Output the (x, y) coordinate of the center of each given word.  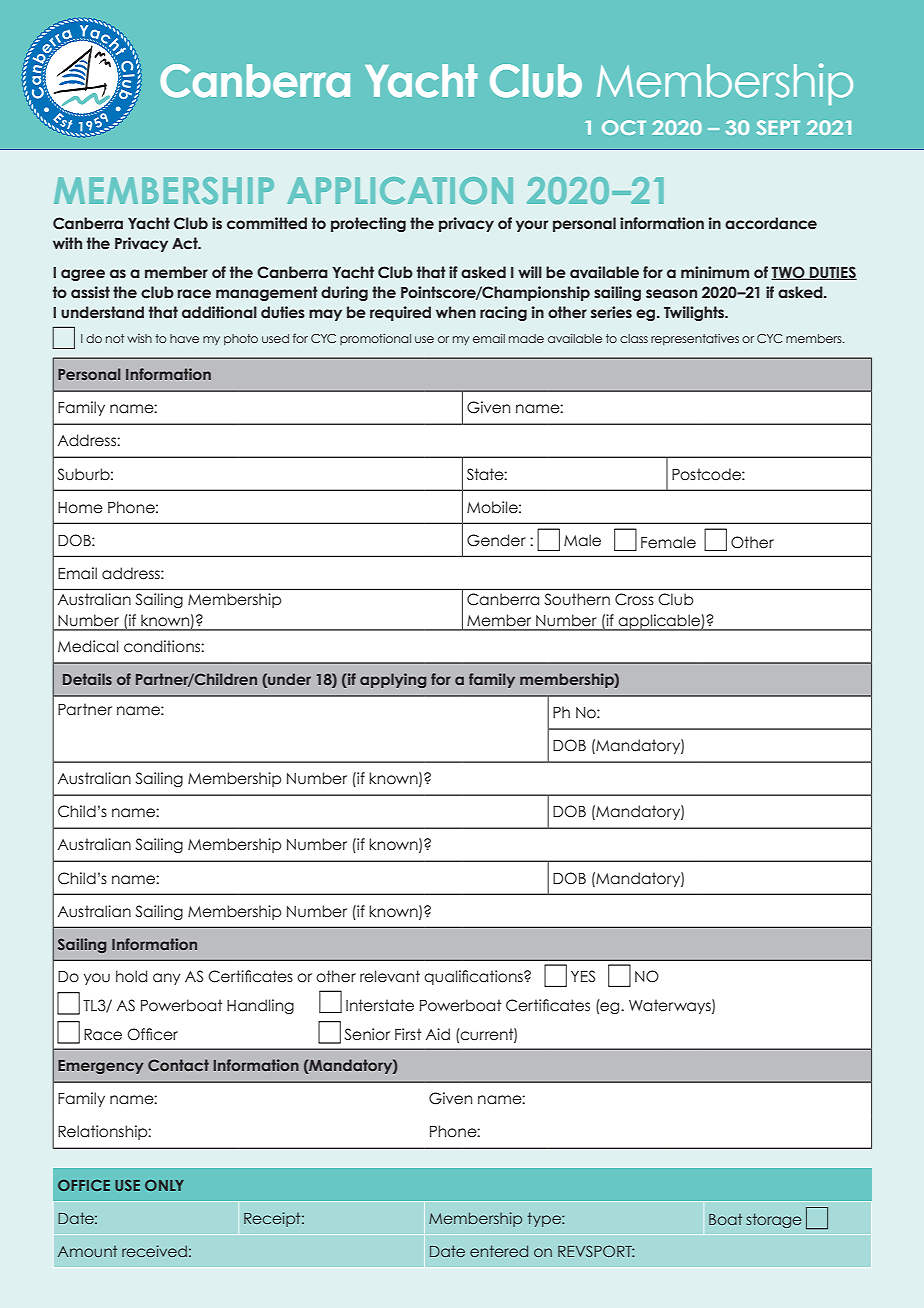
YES (583, 976)
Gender (496, 540)
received (154, 1251)
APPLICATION (400, 190)
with (67, 243)
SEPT (778, 127)
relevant (390, 976)
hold (131, 976)
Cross (634, 599)
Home (80, 508)
